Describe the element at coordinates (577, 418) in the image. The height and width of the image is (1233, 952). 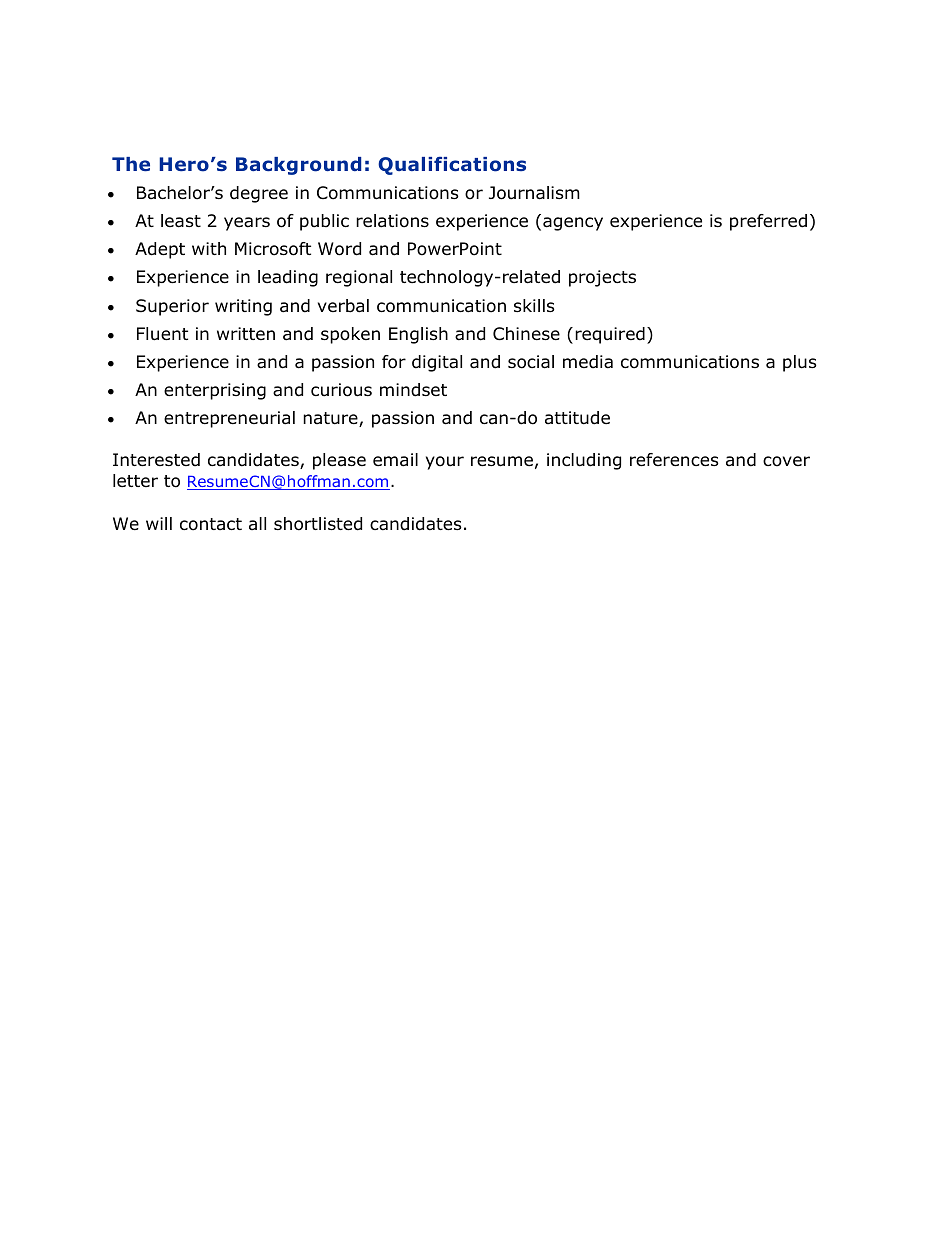
I see `attitude` at that location.
